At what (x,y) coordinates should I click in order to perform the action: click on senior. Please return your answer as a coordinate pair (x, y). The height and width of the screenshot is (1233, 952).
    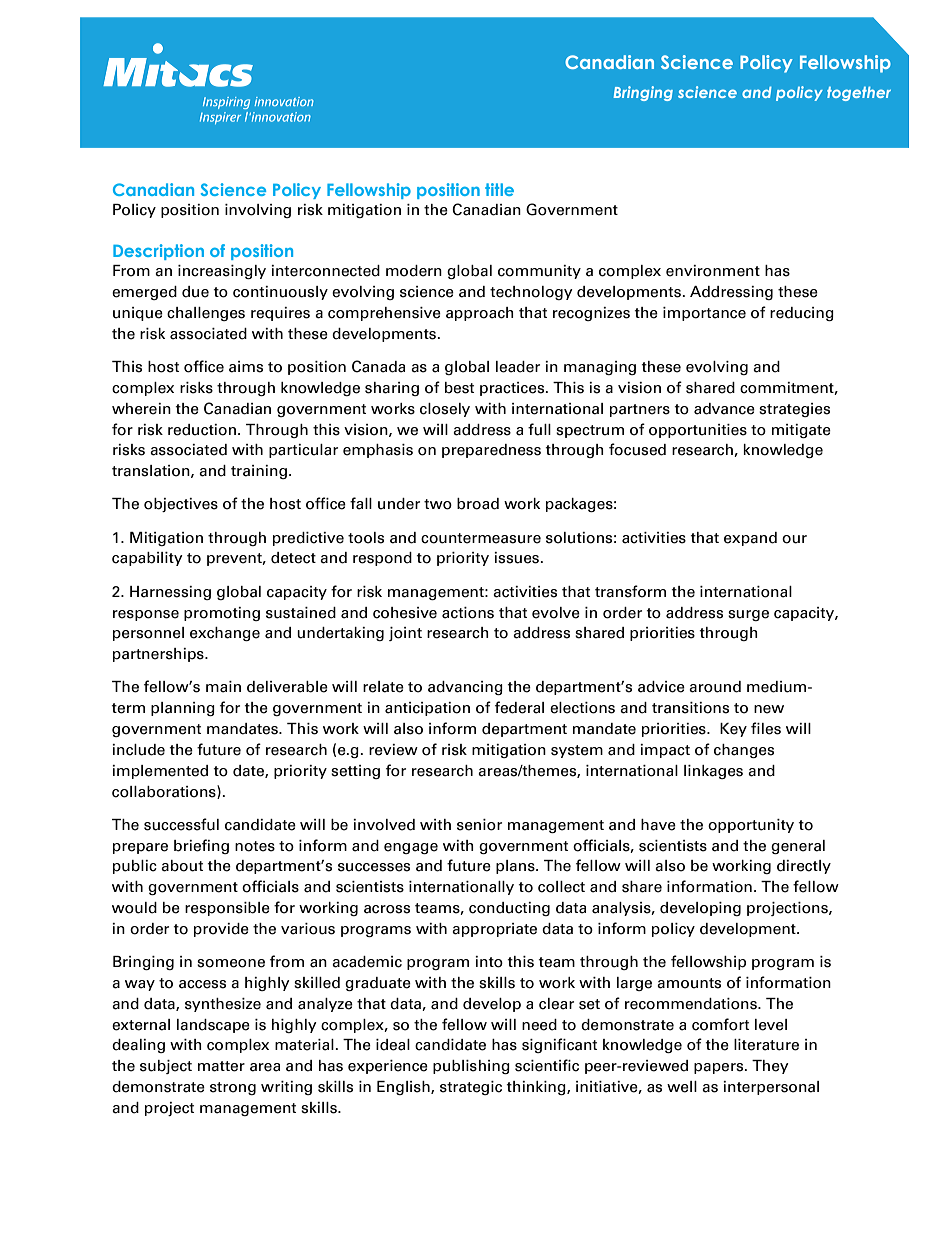
    Looking at the image, I should click on (479, 825).
